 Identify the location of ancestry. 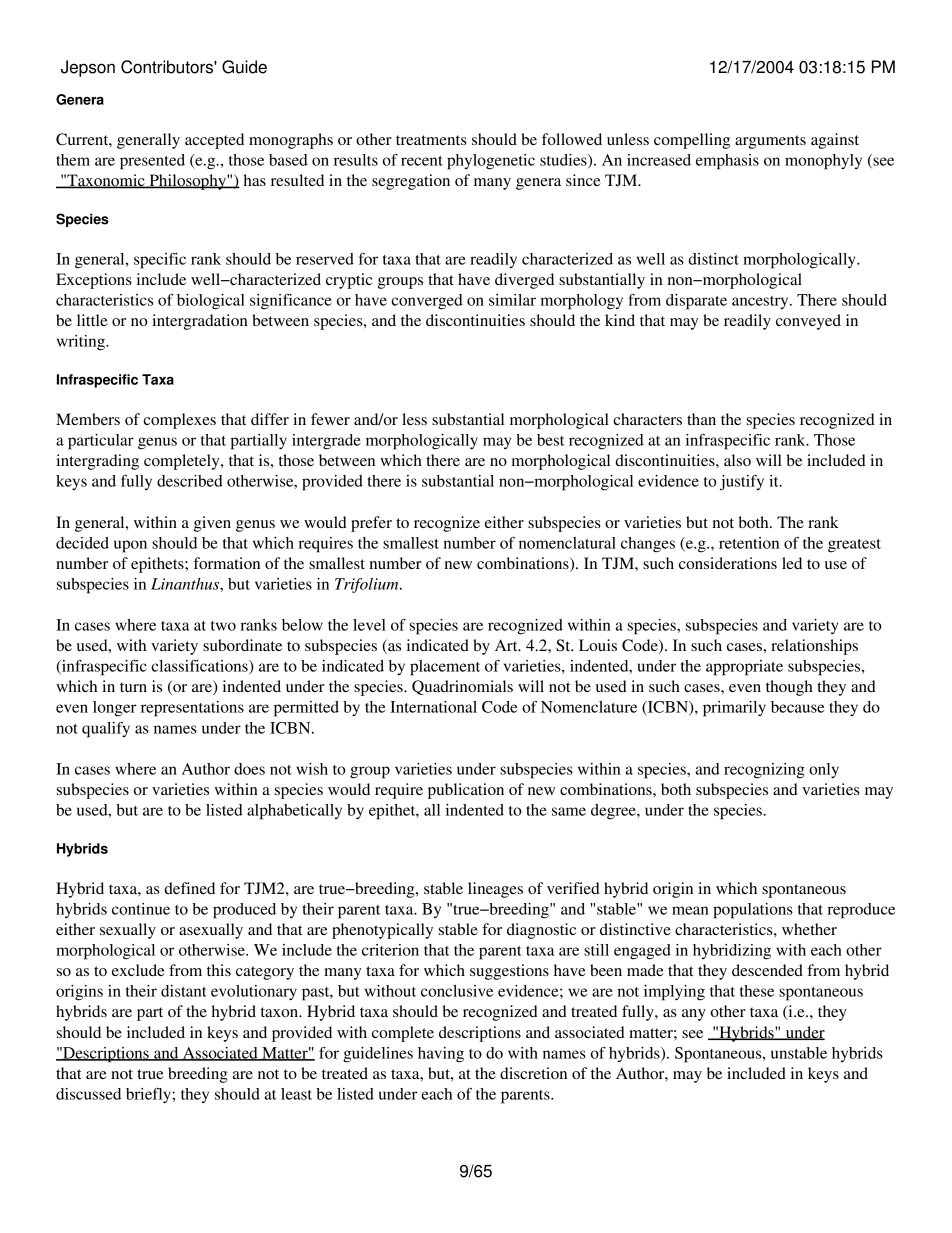
(761, 302).
